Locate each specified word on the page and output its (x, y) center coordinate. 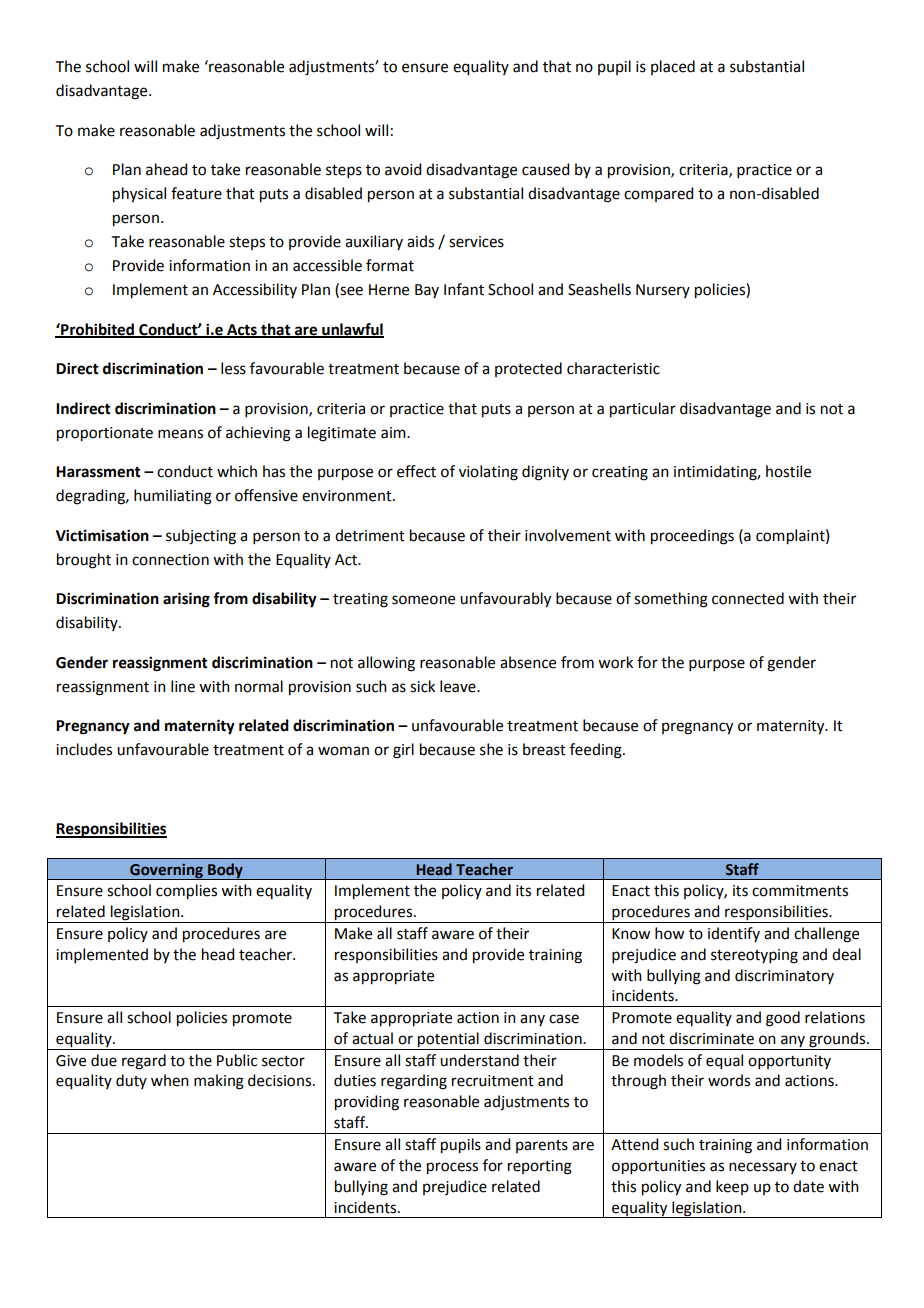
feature (196, 193)
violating (488, 473)
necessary (763, 1168)
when (170, 1080)
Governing (166, 871)
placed (673, 67)
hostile (788, 471)
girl (403, 751)
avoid (403, 169)
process (452, 1168)
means (180, 434)
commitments (800, 891)
